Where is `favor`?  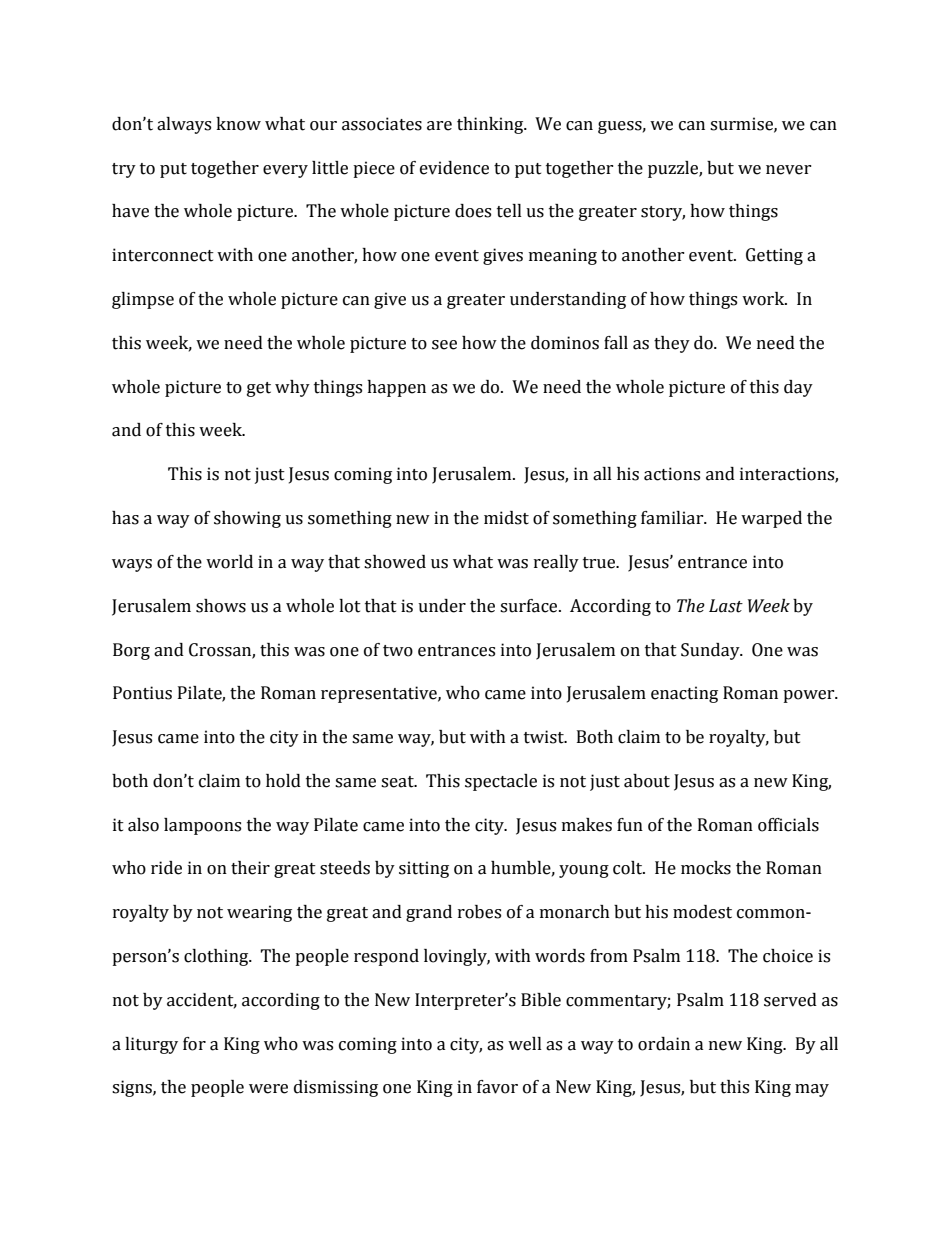 favor is located at coordinates (497, 1087).
